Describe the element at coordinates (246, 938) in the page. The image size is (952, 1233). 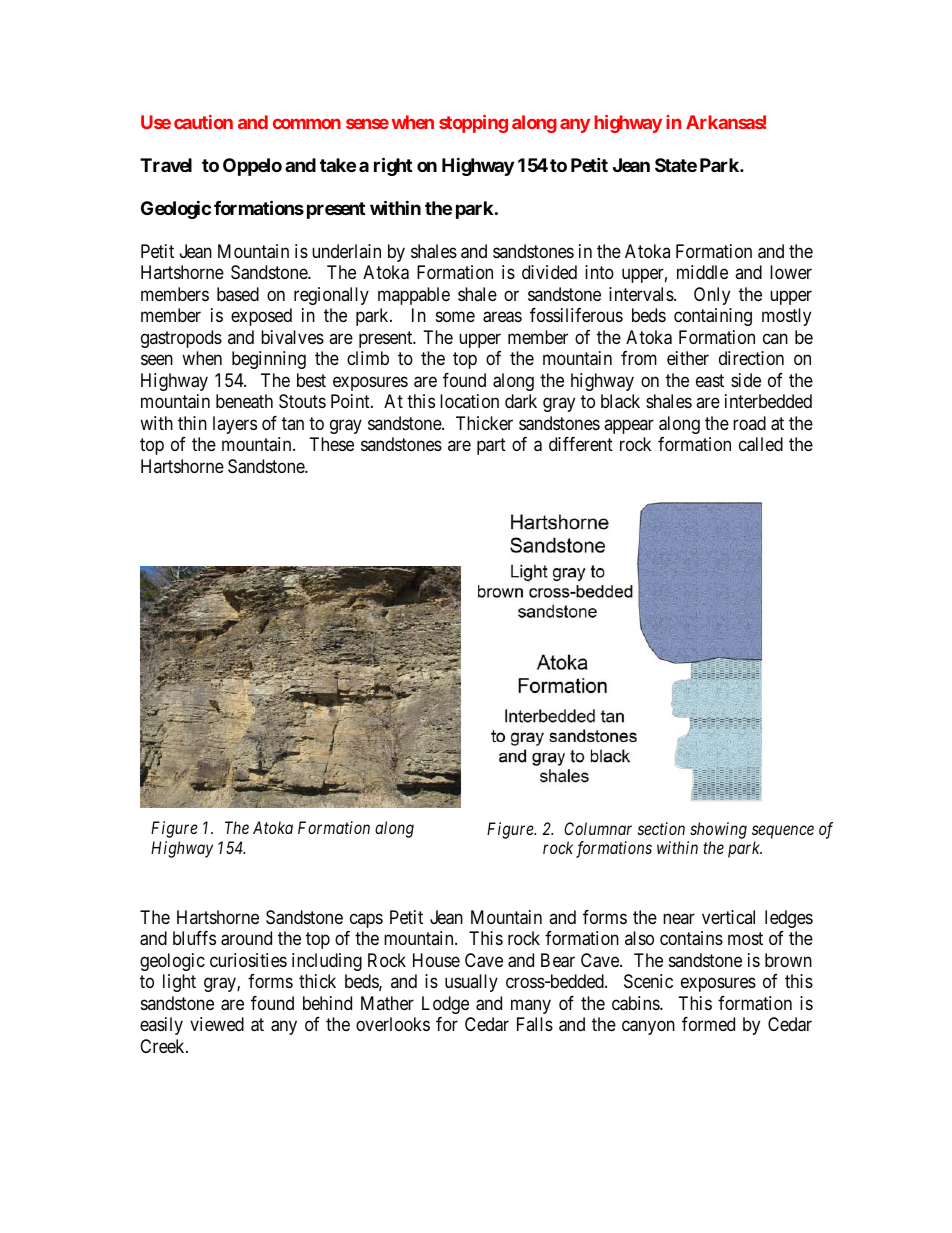
I see `around` at that location.
